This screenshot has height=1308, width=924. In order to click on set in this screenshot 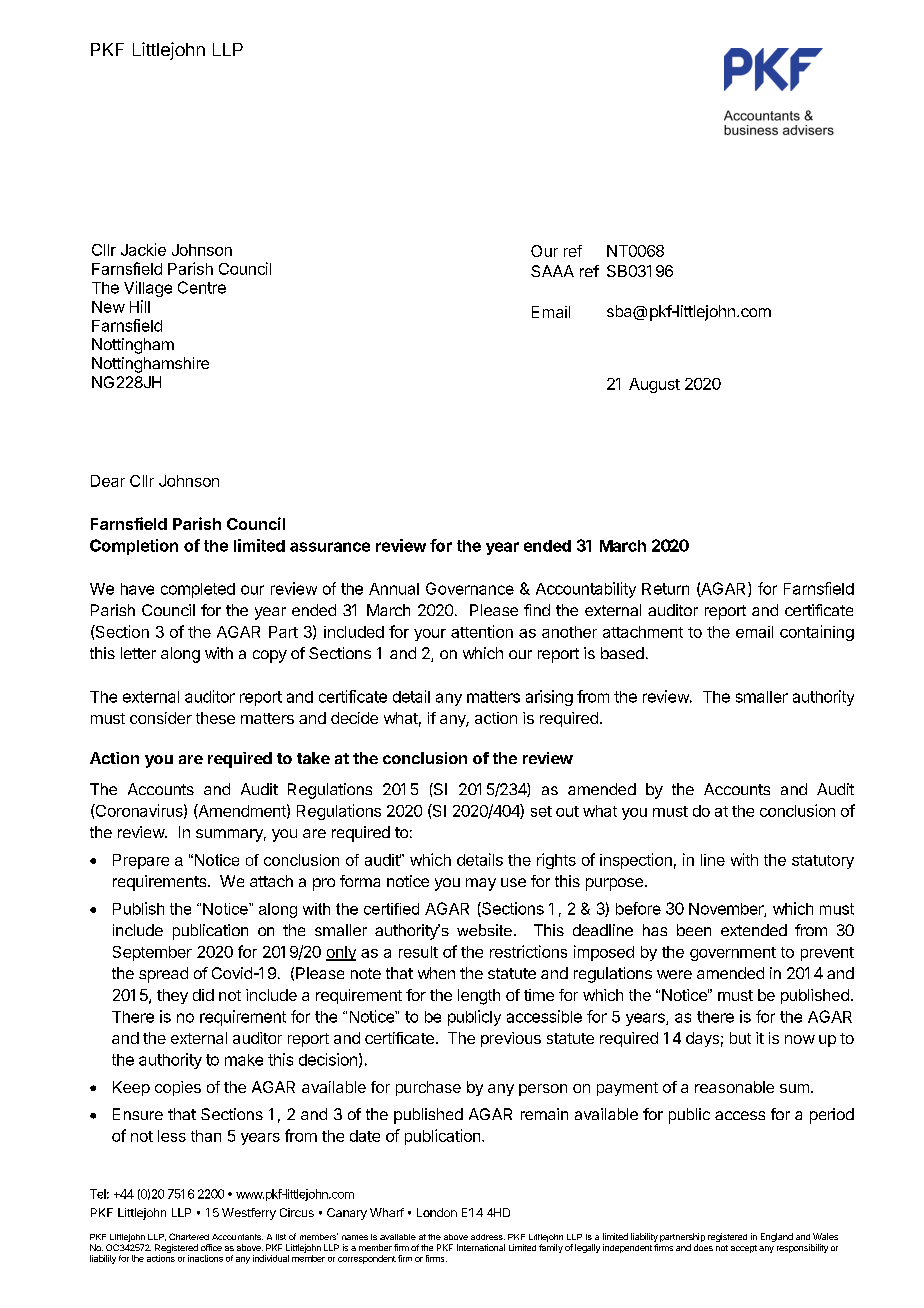, I will do `click(541, 811)`.
